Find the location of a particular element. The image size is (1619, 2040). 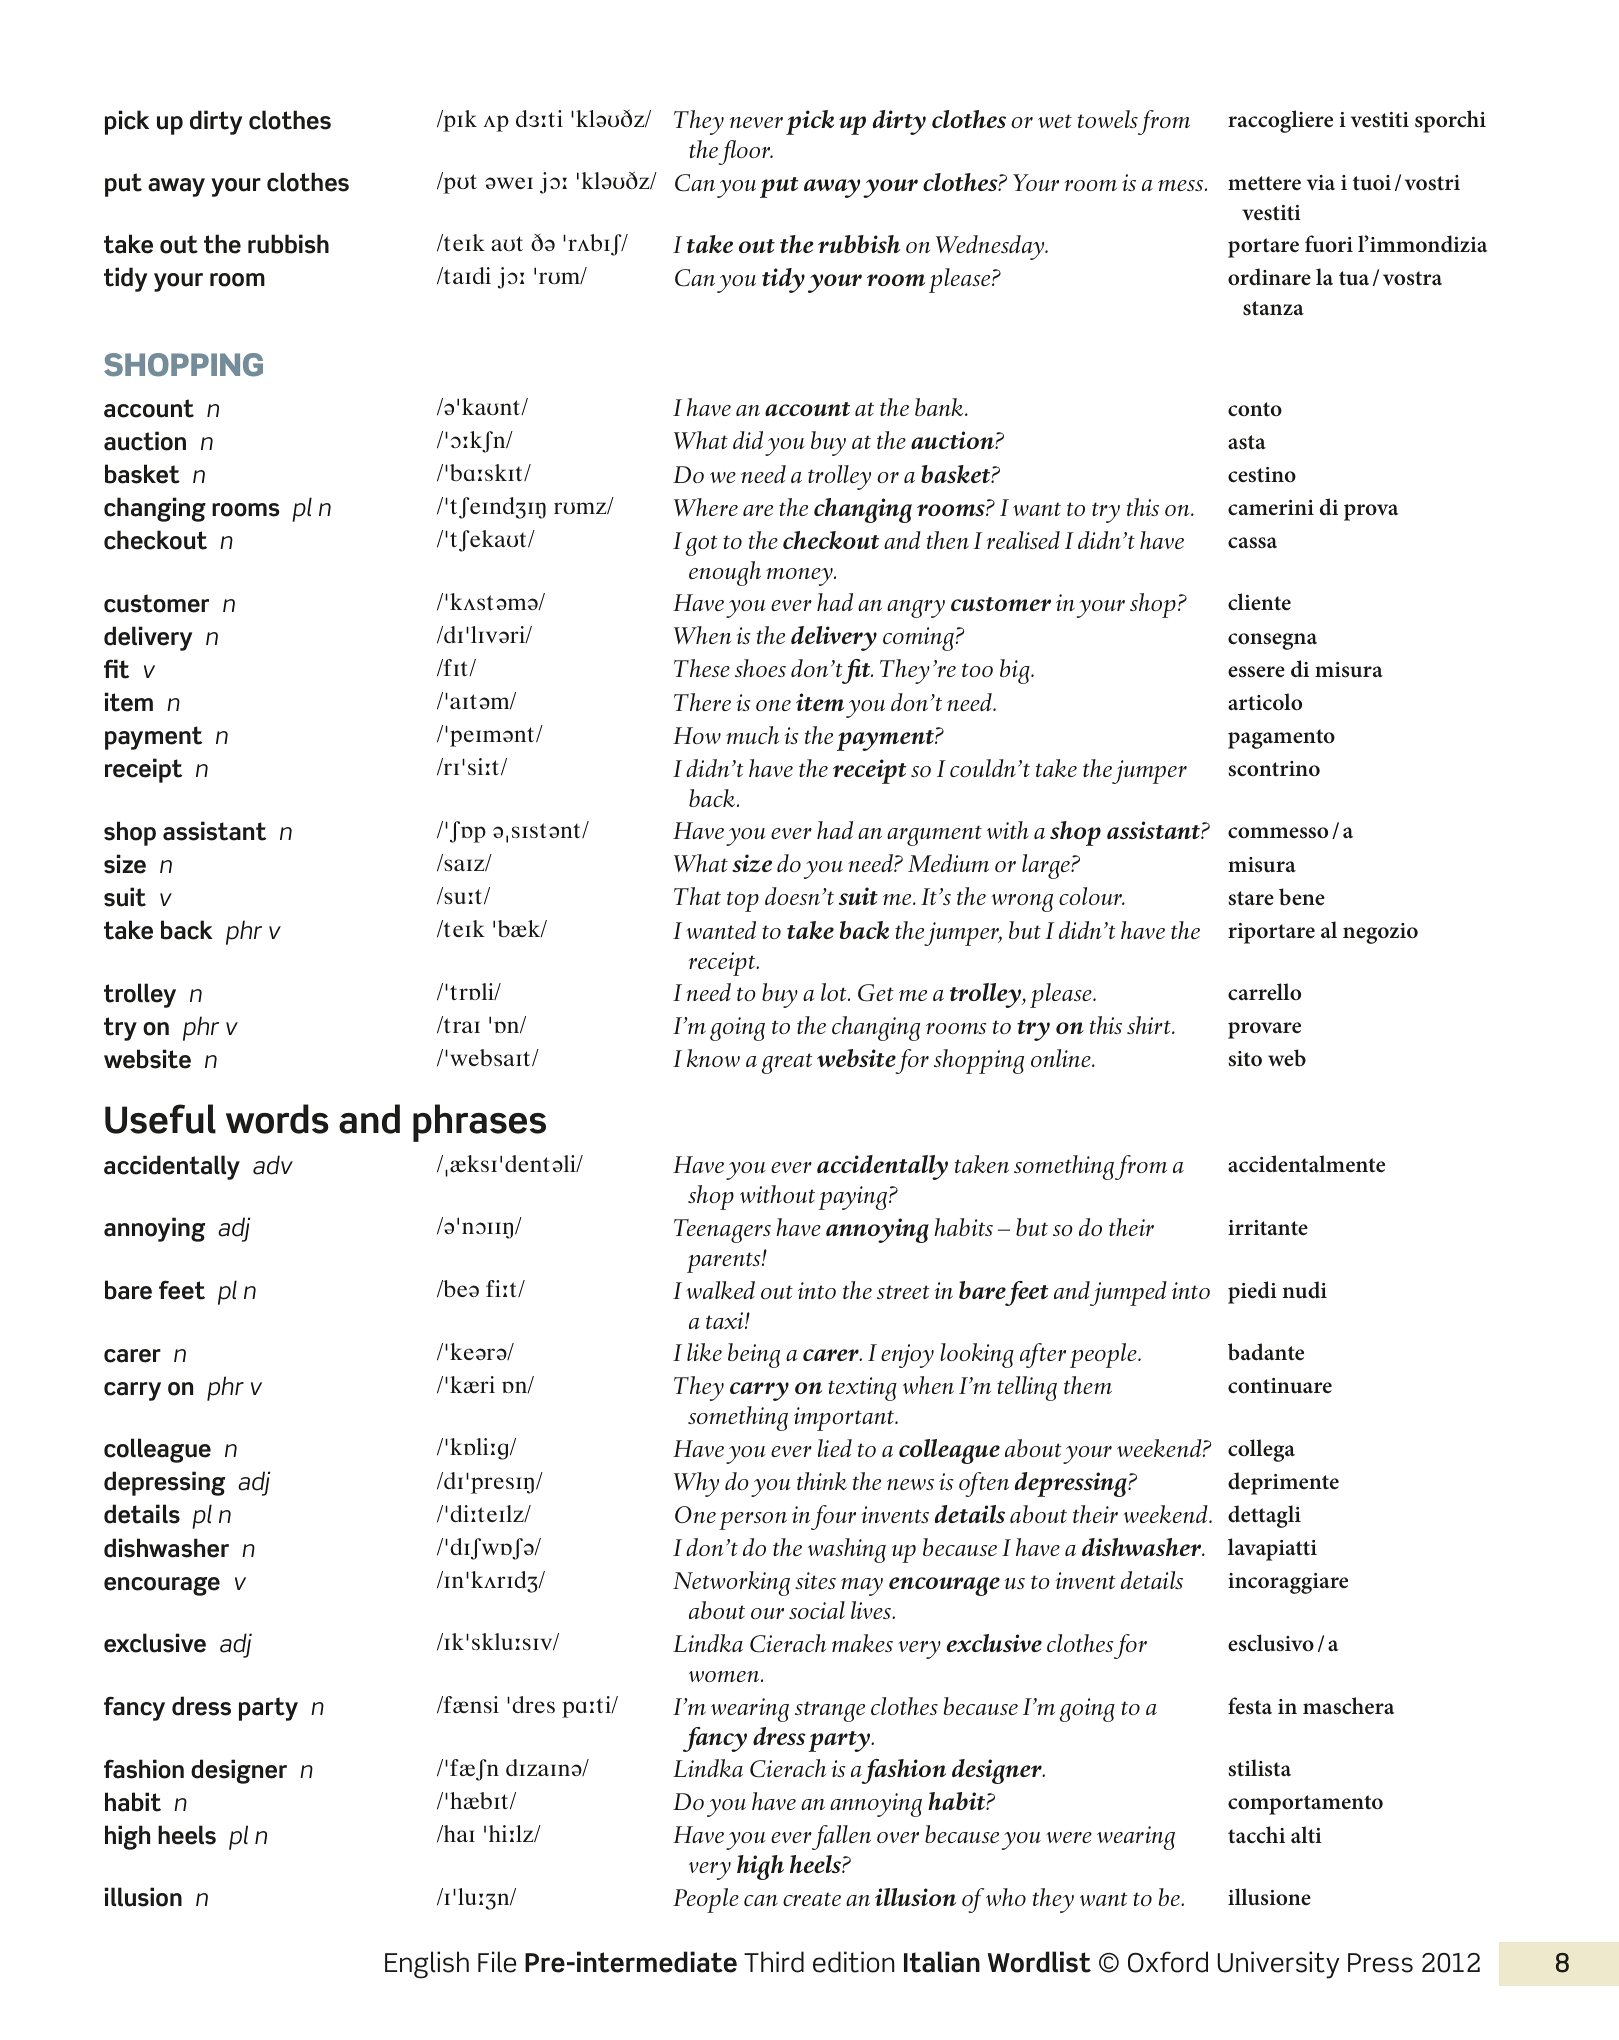

adv is located at coordinates (273, 1165).
